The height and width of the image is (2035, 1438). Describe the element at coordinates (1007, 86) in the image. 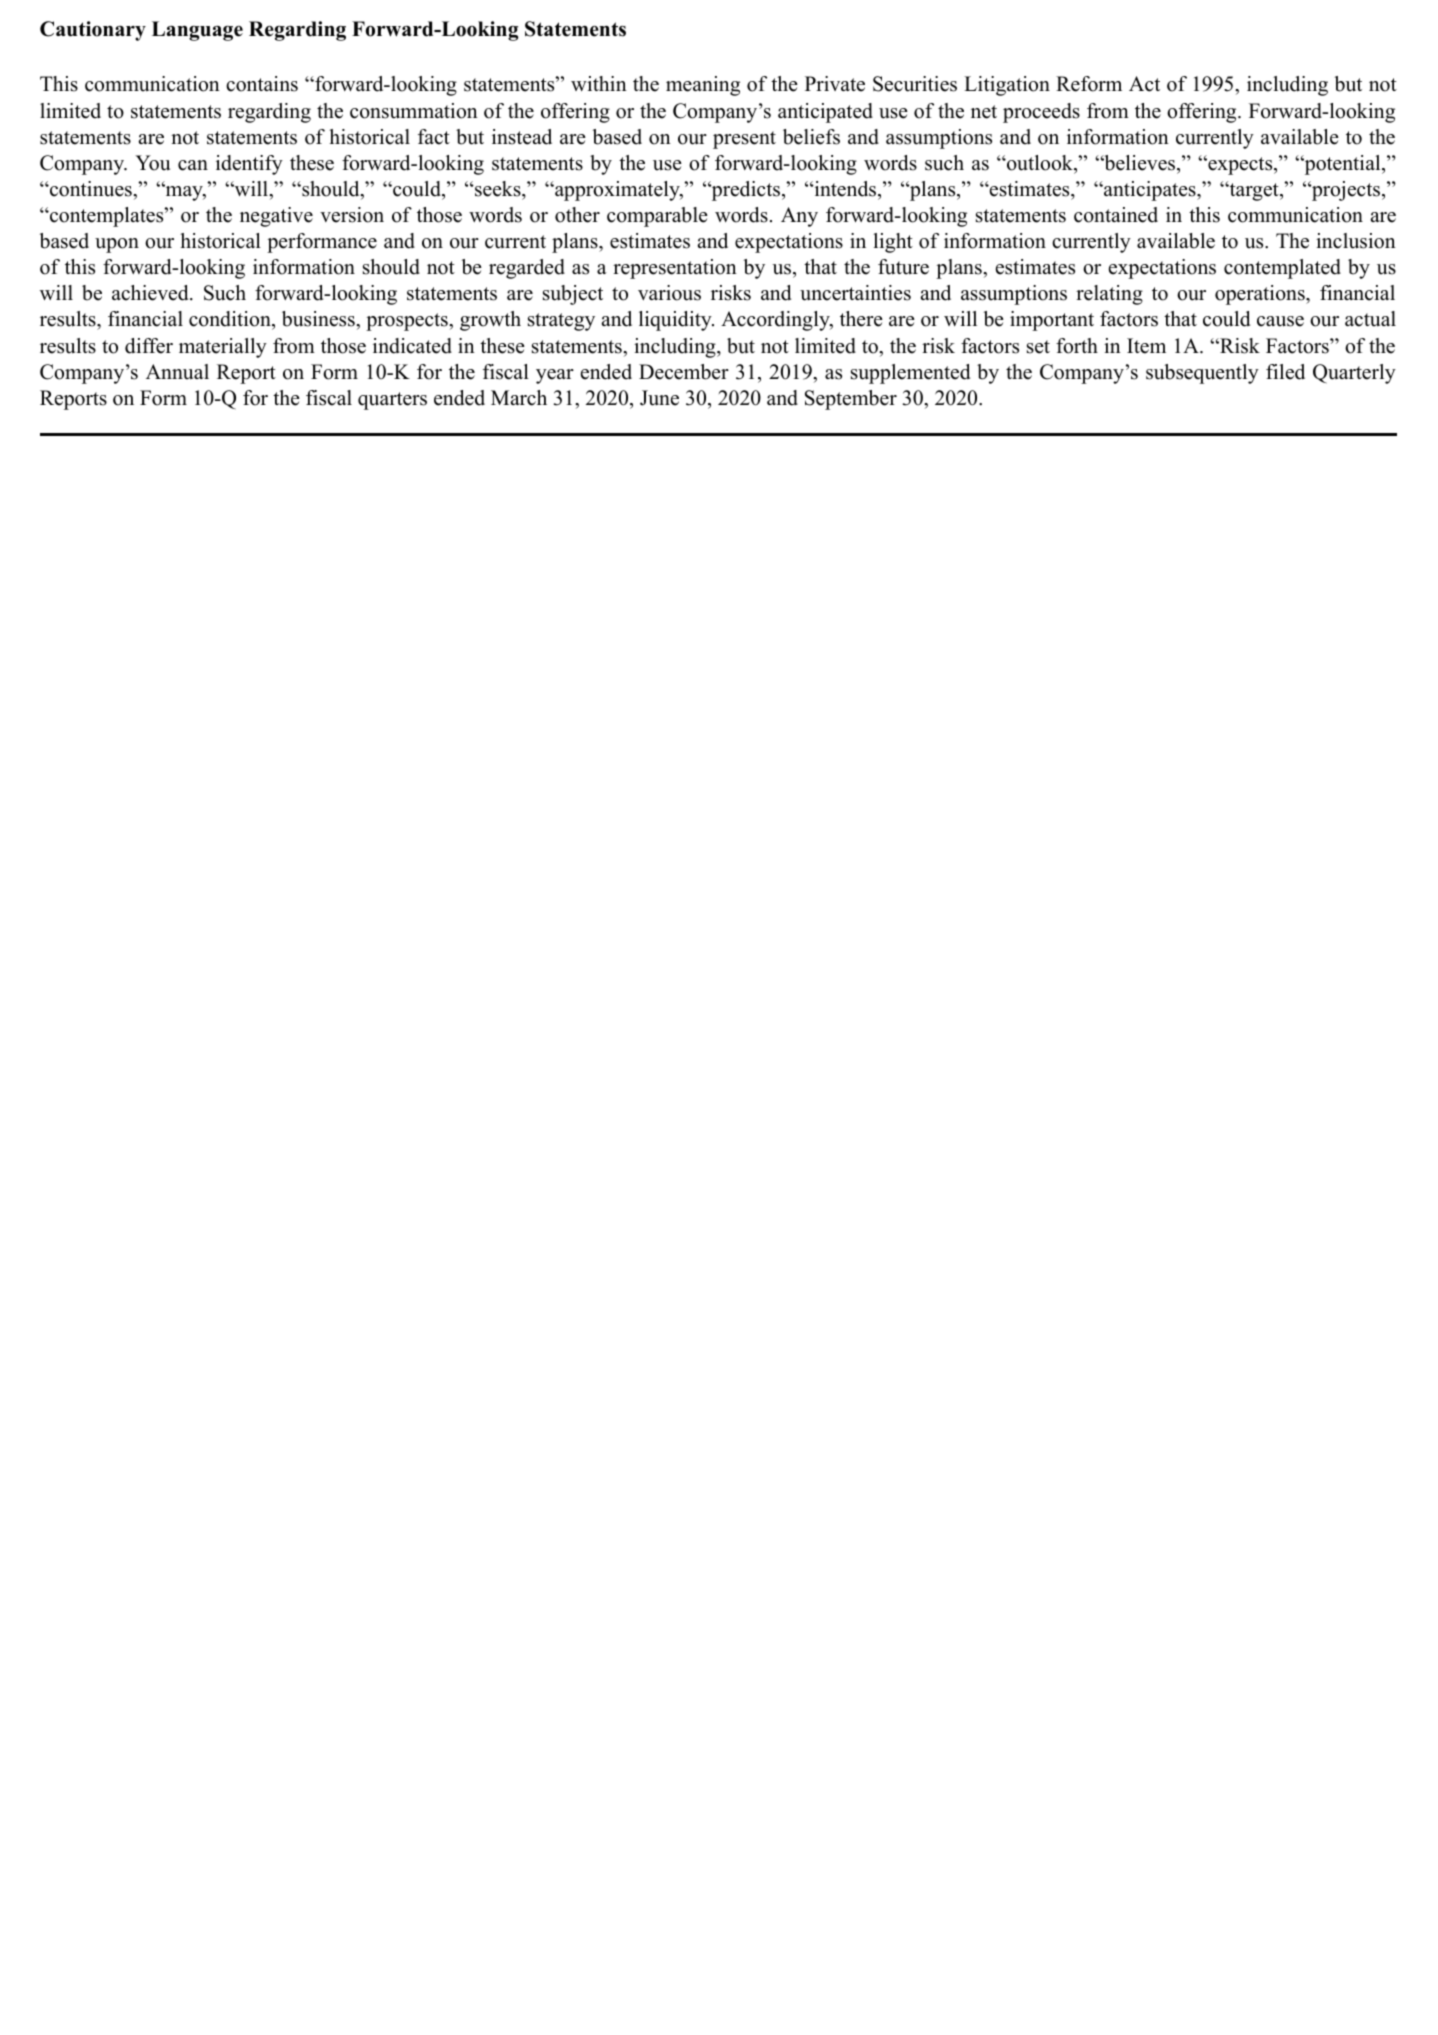

I see `Litigation` at that location.
